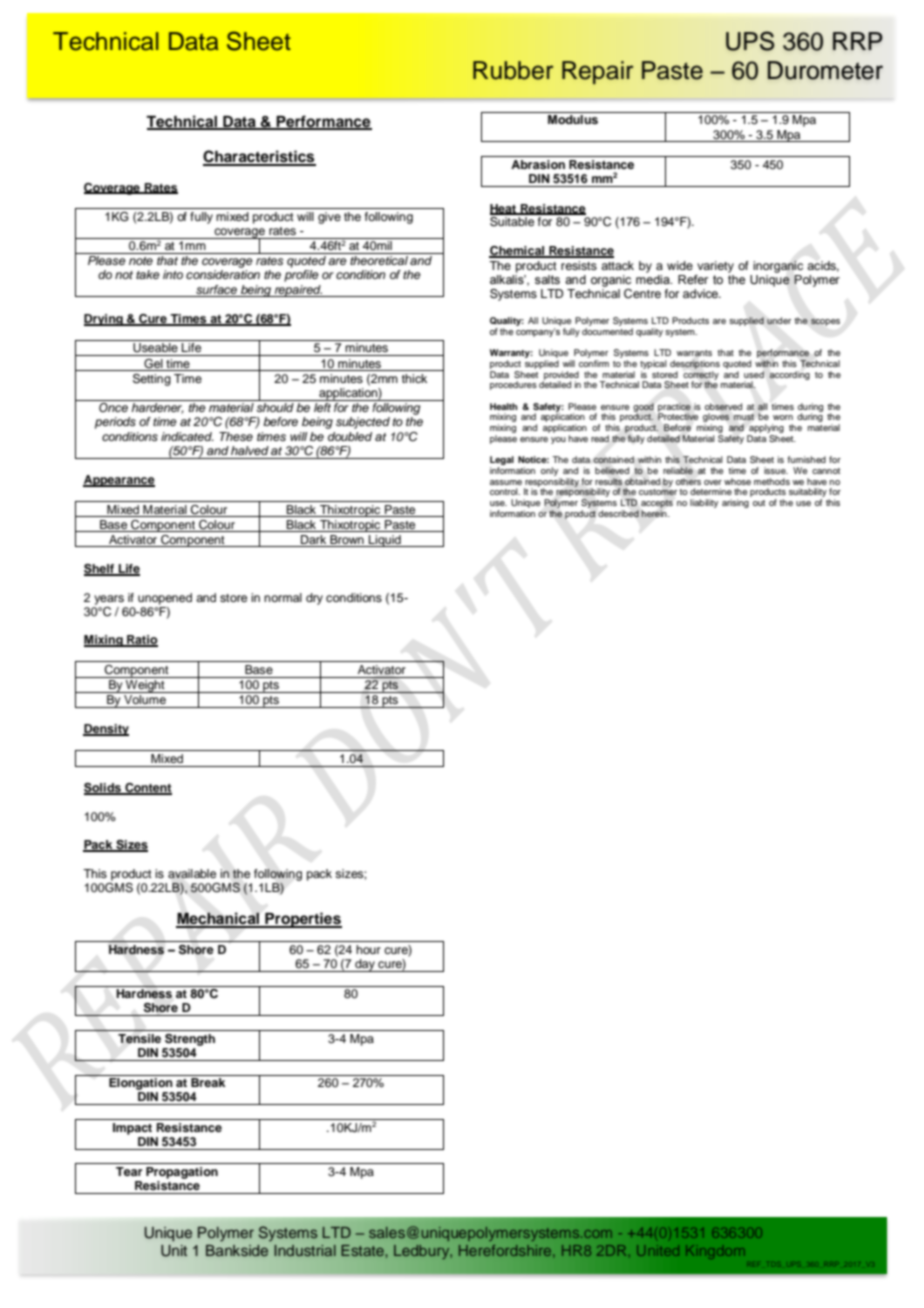 The height and width of the document is (1308, 924). Describe the element at coordinates (165, 599) in the document. I see `unopened` at that location.
